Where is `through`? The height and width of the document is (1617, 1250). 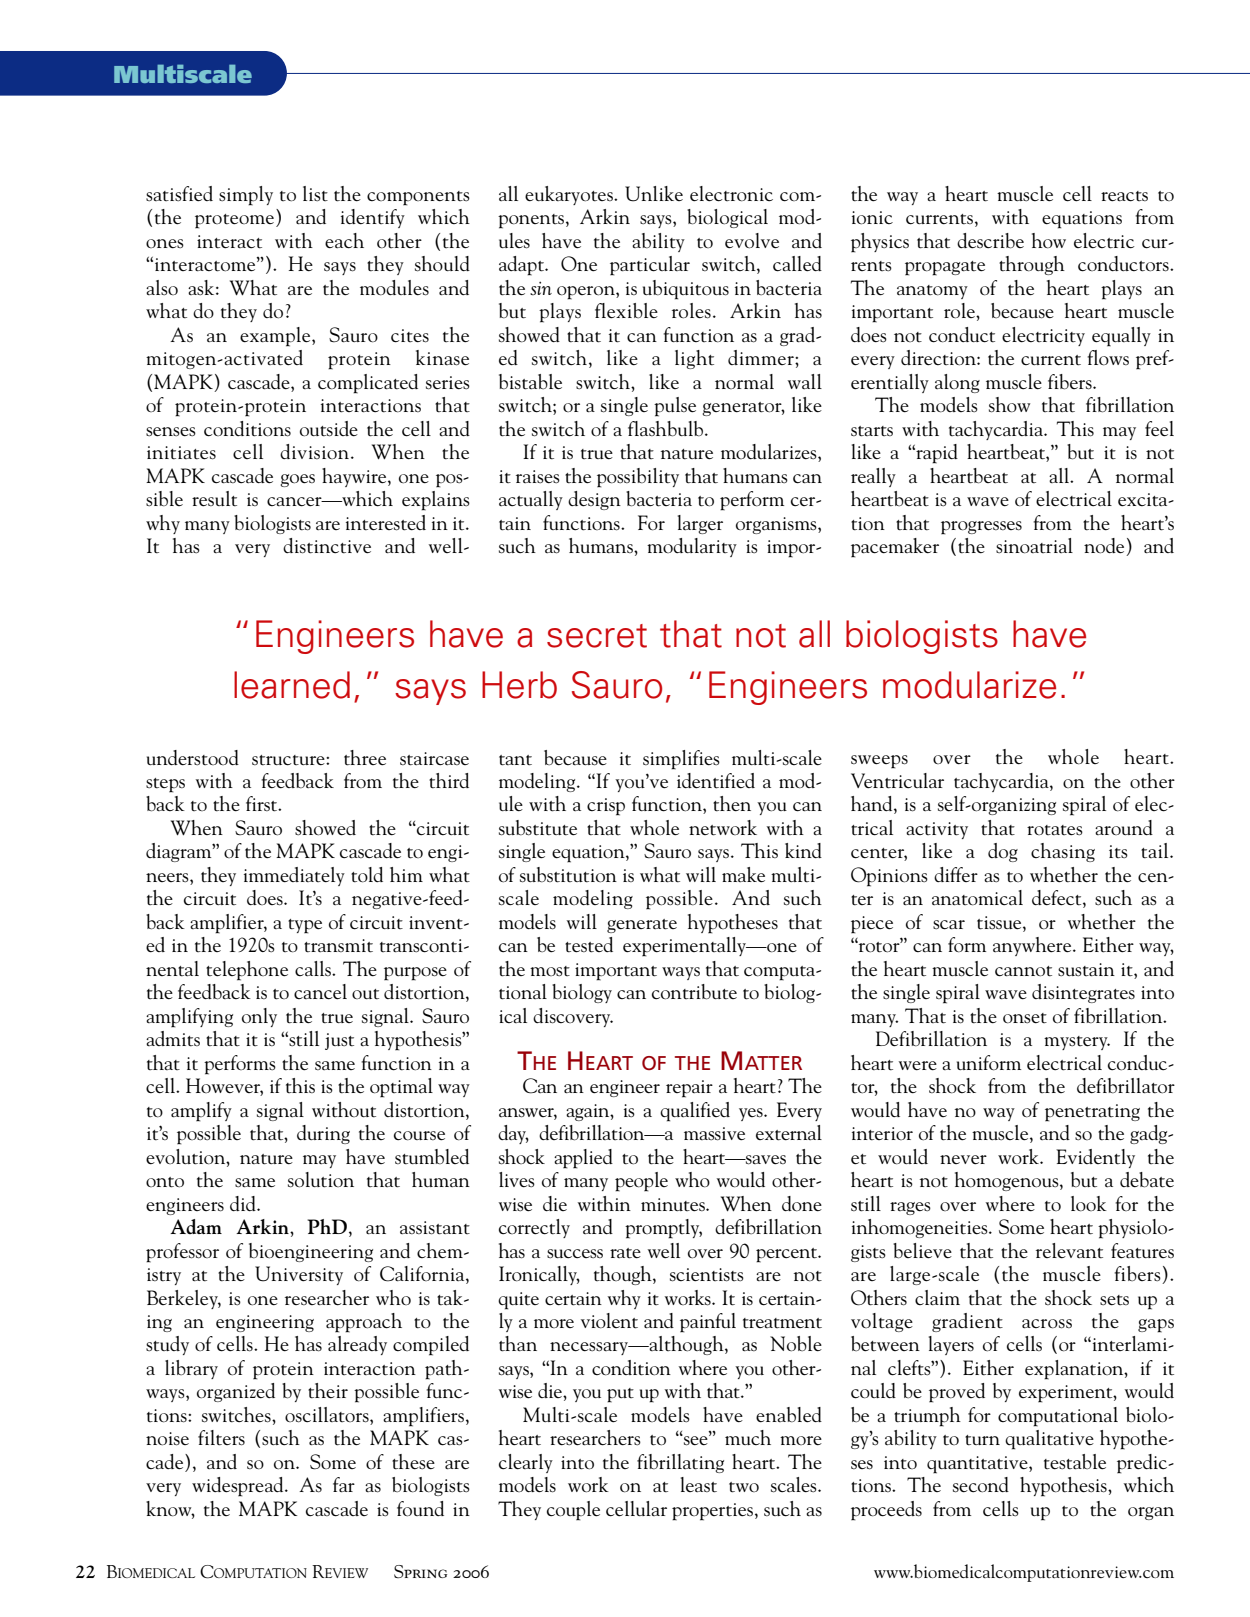
through is located at coordinates (1032, 265).
